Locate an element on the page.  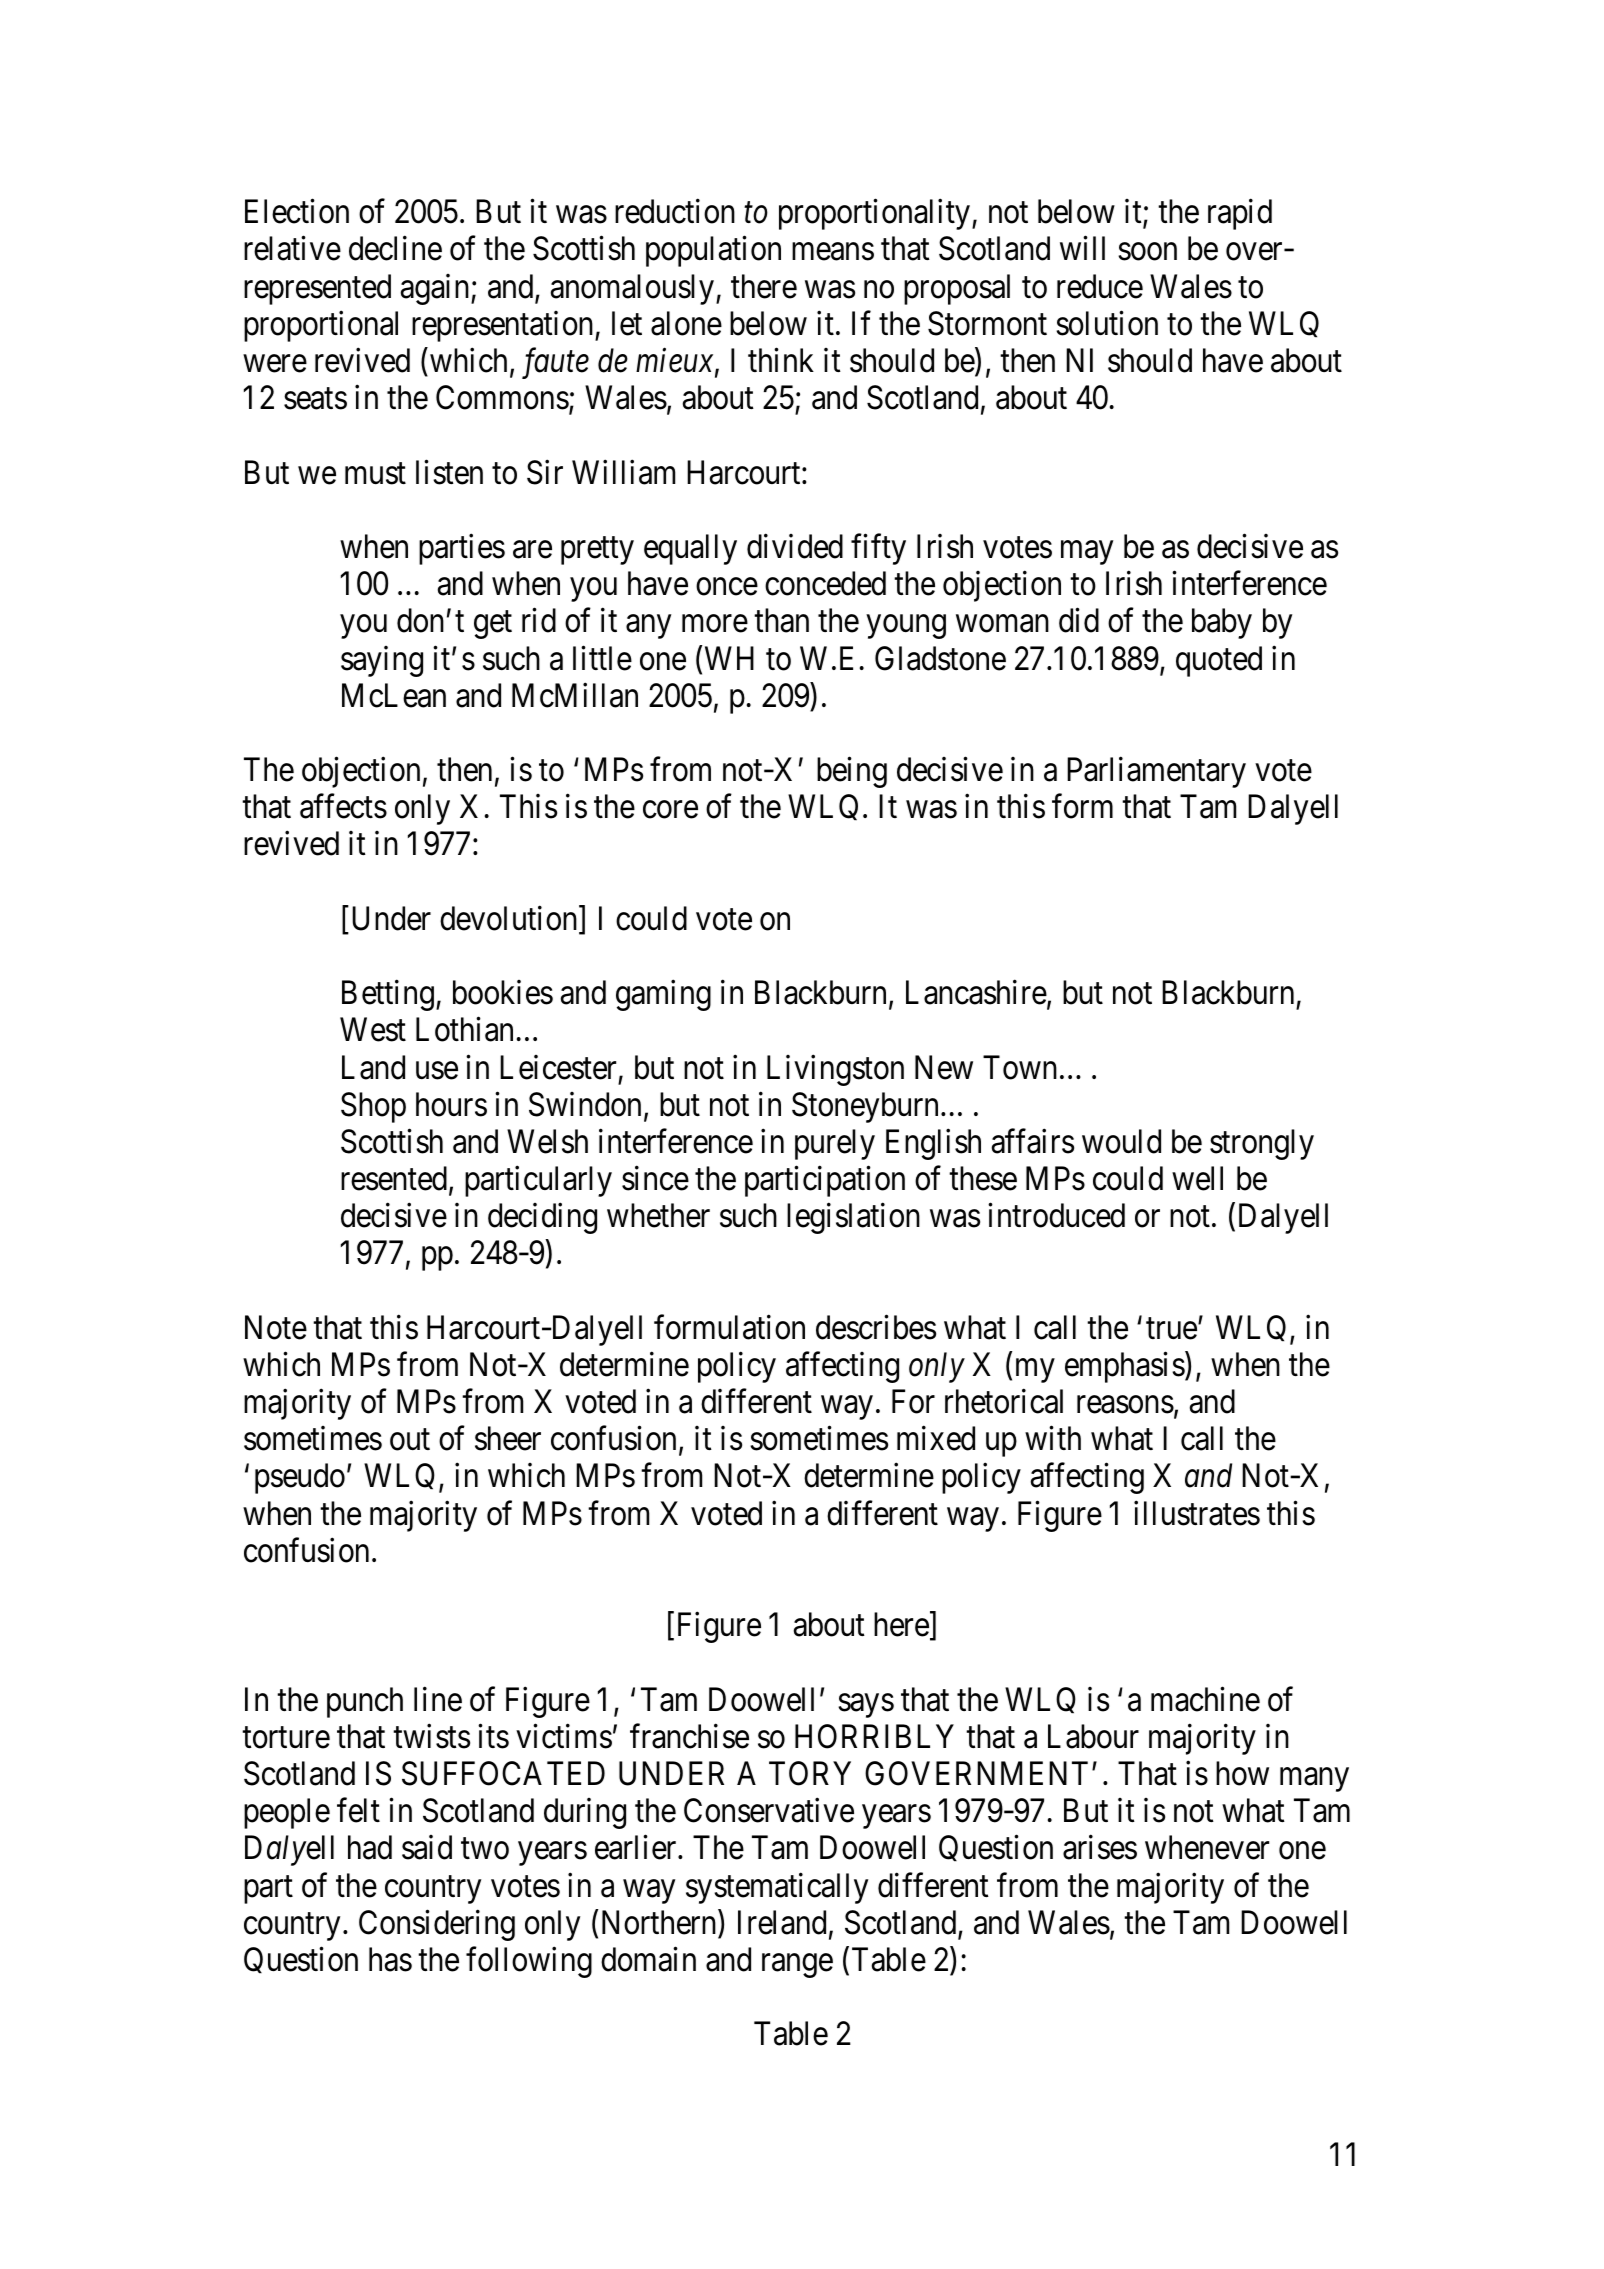
relative is located at coordinates (292, 248).
